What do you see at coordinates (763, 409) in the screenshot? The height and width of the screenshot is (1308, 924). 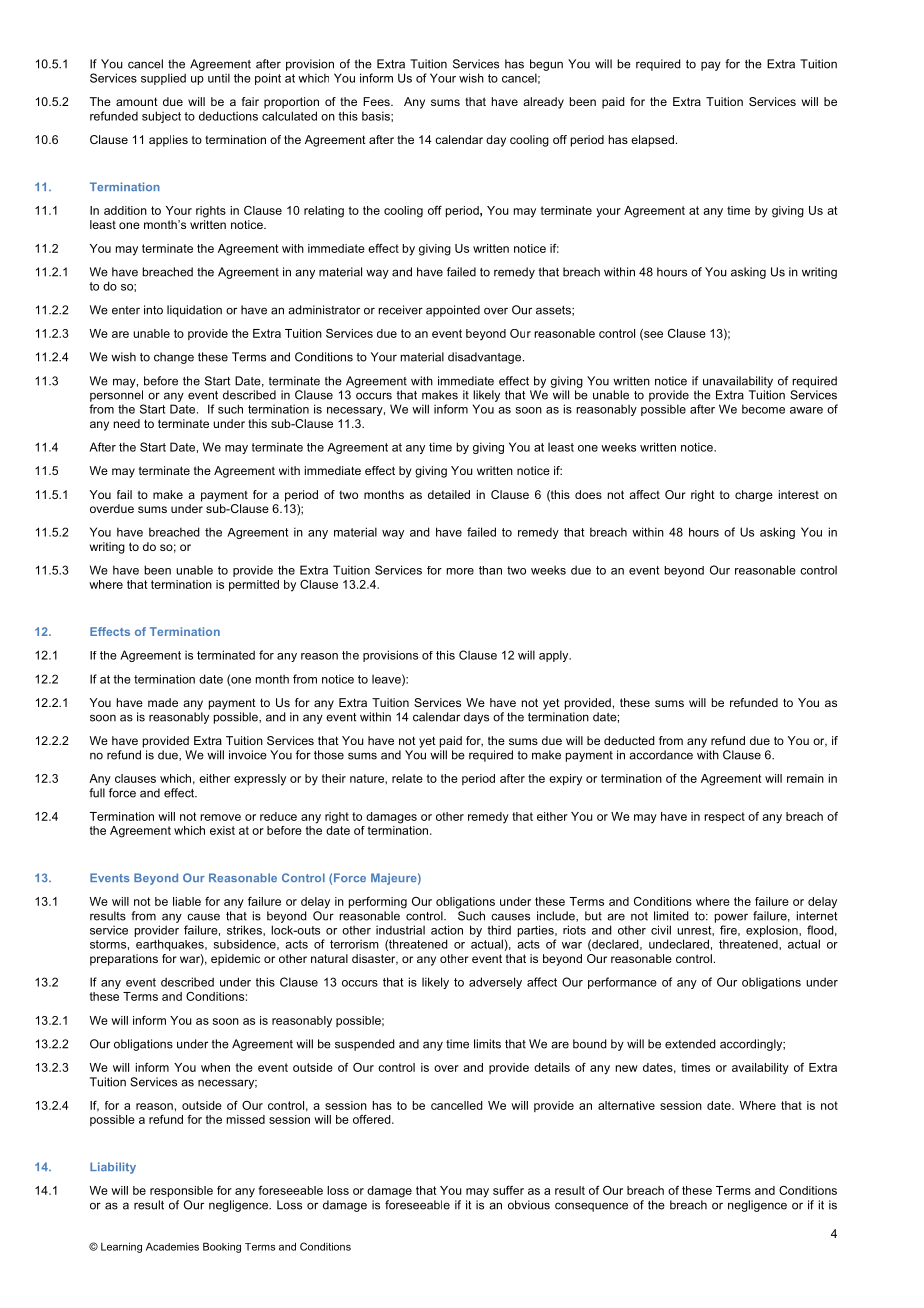 I see `become` at bounding box center [763, 409].
